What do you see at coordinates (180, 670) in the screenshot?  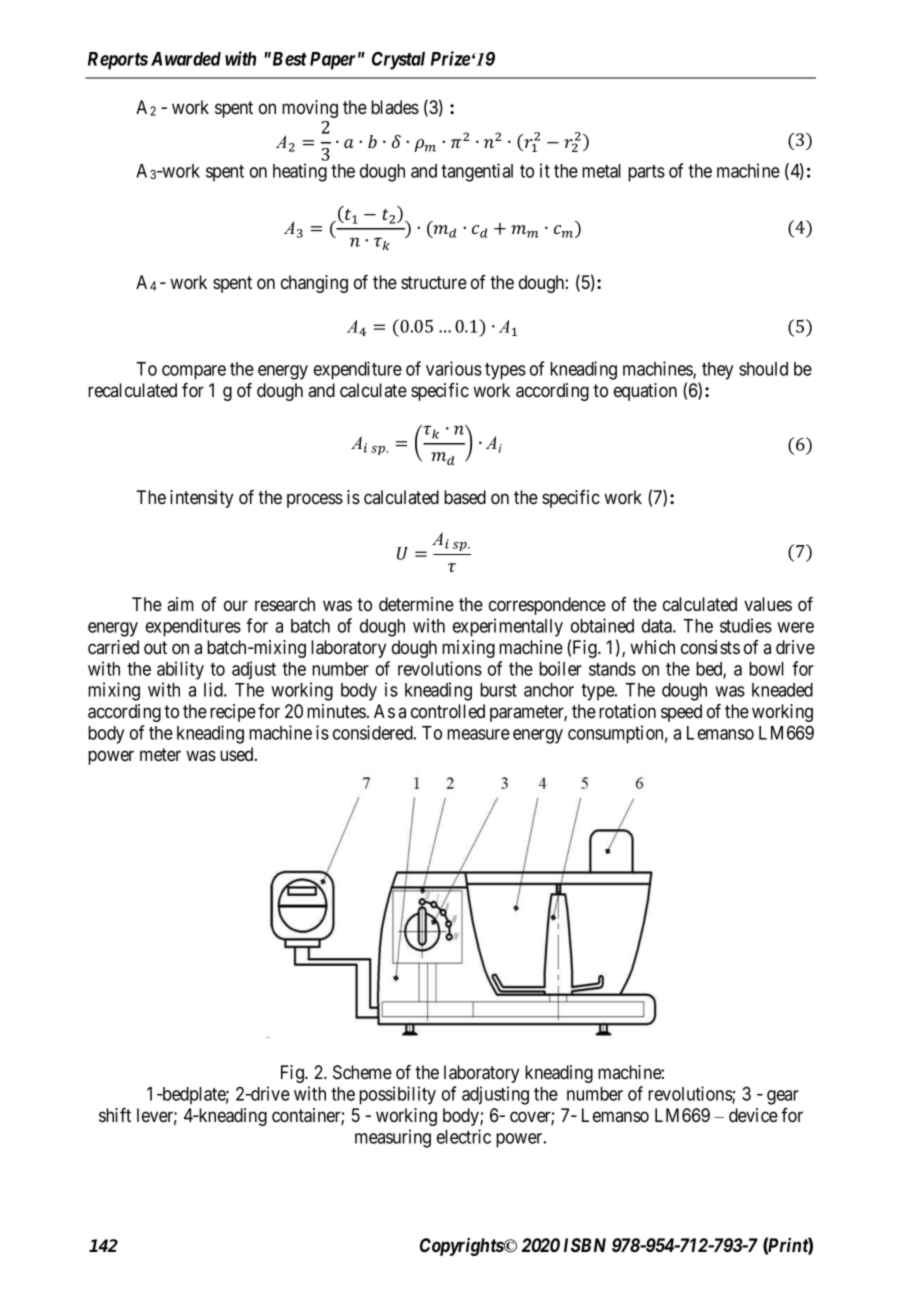 I see `ability` at bounding box center [180, 670].
